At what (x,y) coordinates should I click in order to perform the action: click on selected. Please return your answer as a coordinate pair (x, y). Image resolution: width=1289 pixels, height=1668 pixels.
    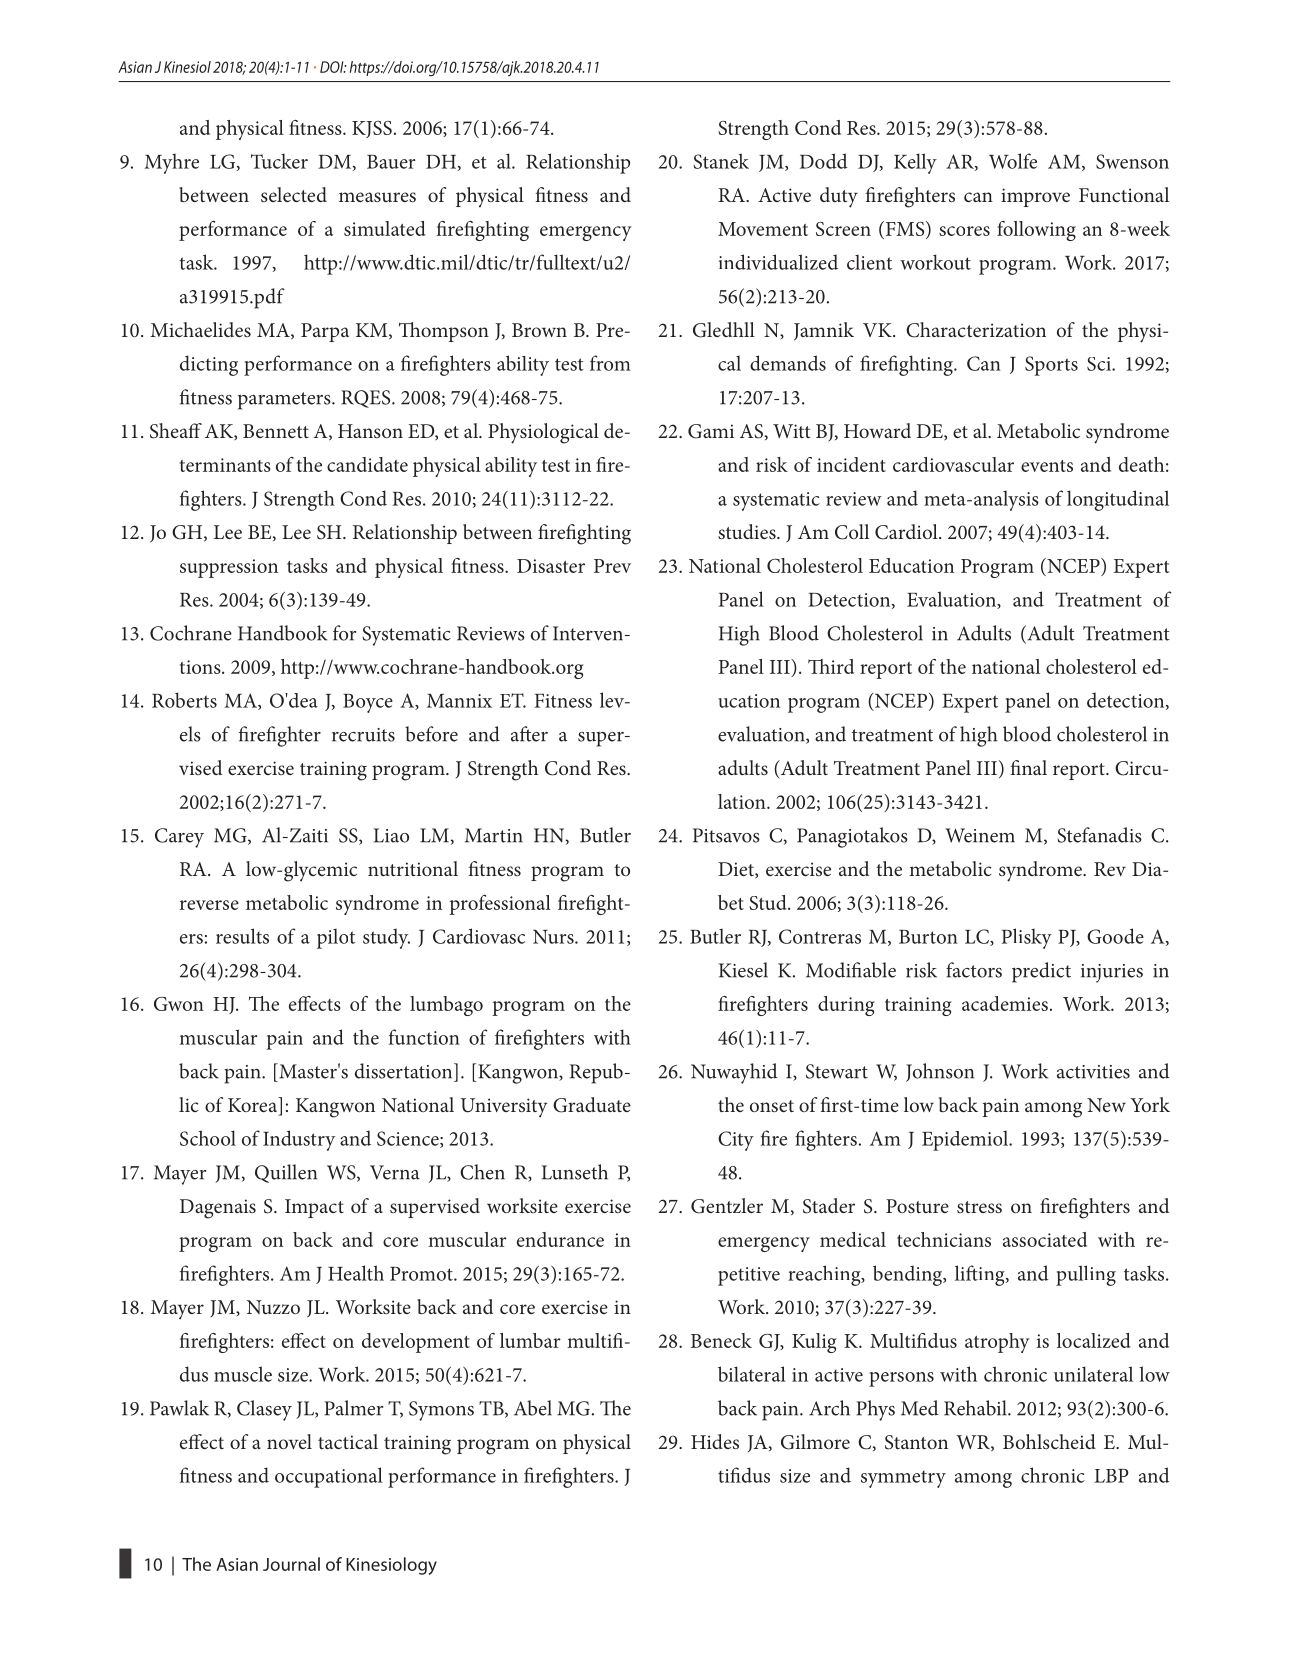
    Looking at the image, I should click on (294, 194).
